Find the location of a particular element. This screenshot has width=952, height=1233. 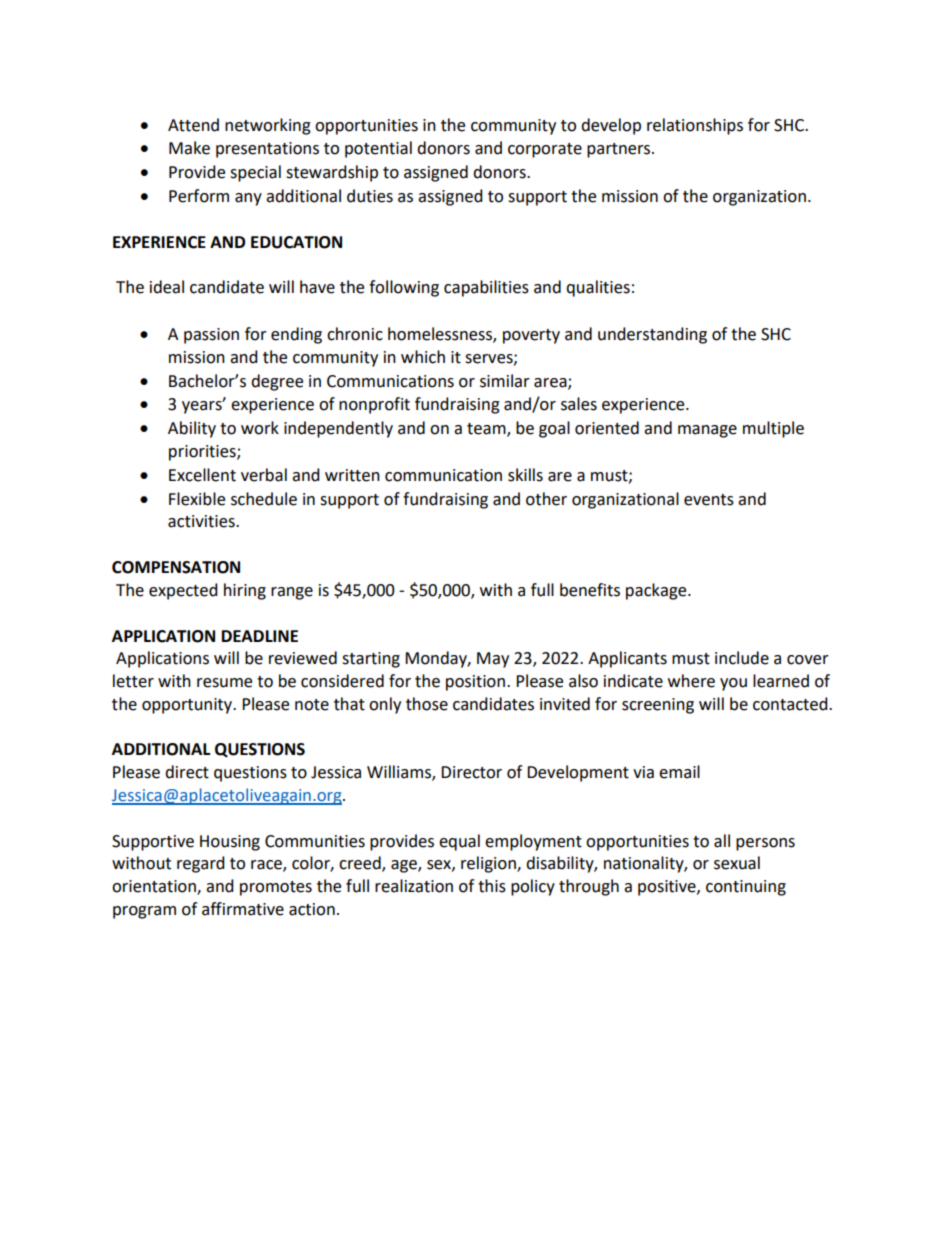

corporate is located at coordinates (545, 150).
